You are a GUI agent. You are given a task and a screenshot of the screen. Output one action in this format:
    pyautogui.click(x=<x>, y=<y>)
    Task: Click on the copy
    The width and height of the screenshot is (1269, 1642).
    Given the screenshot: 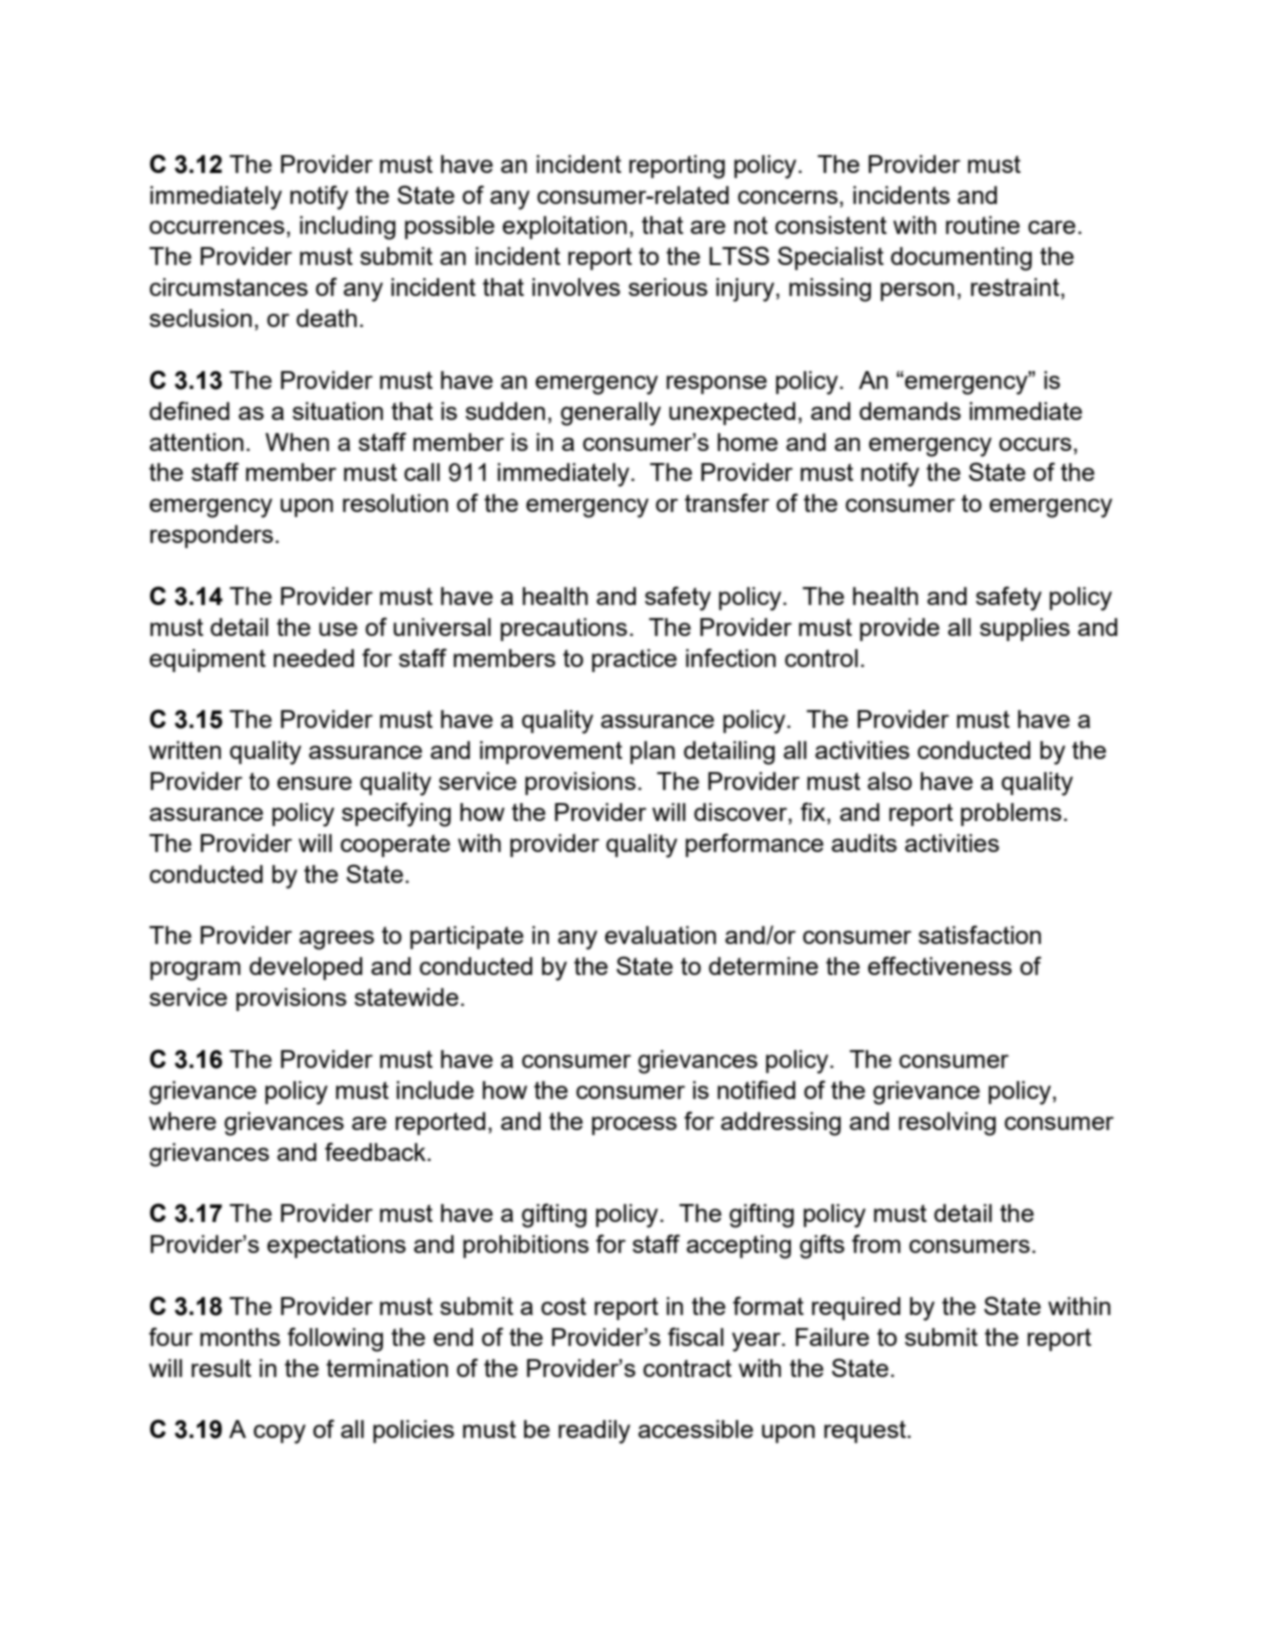 What is the action you would take?
    pyautogui.click(x=280, y=1434)
